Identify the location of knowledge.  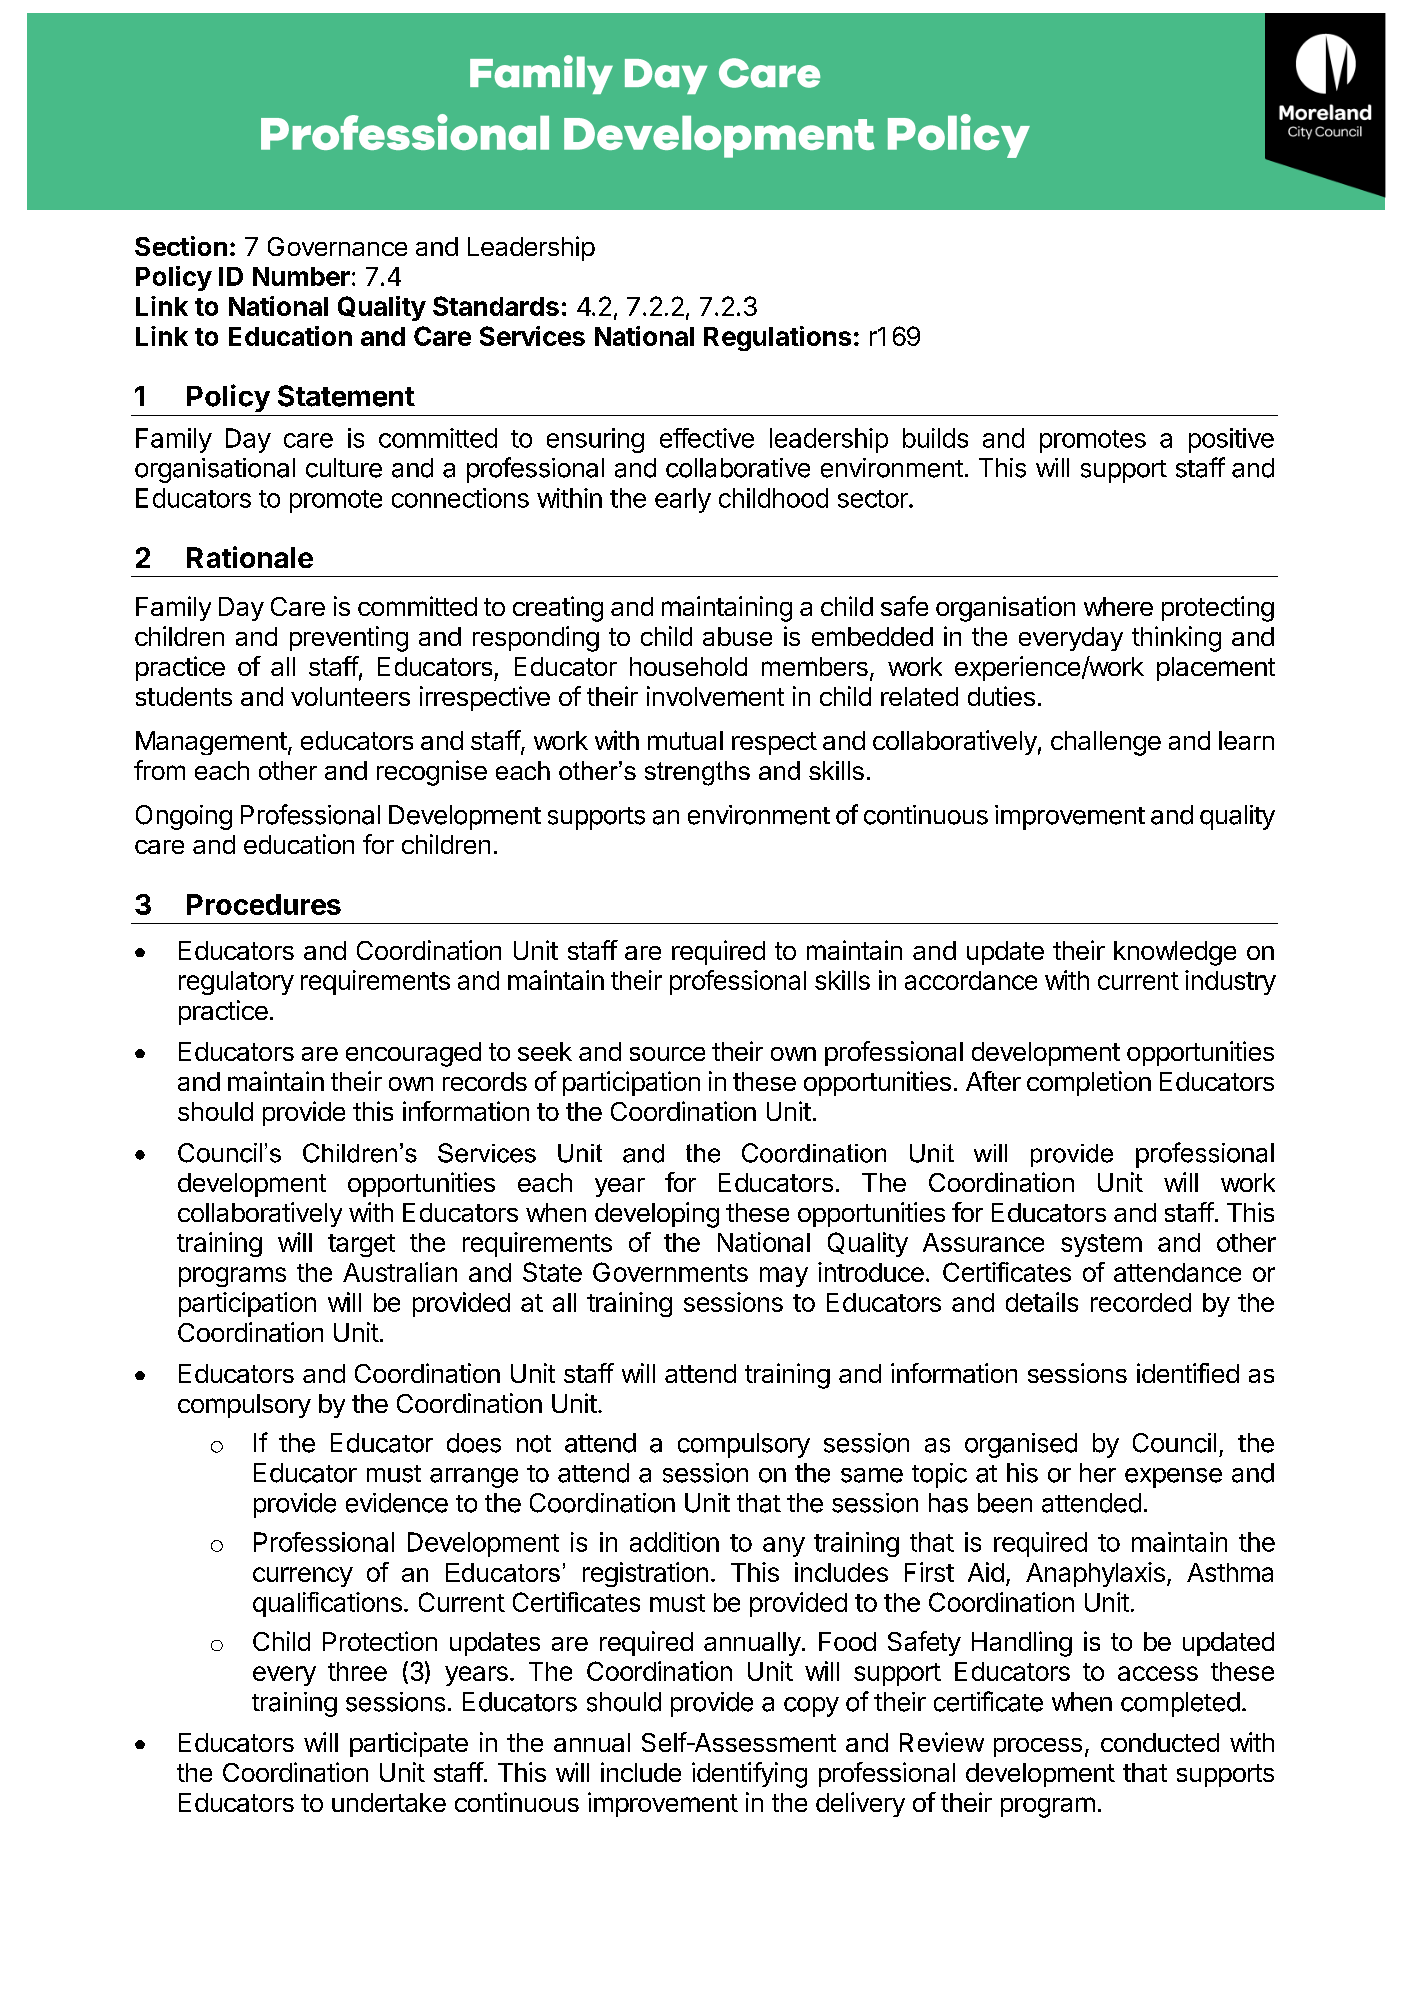
(1175, 953).
